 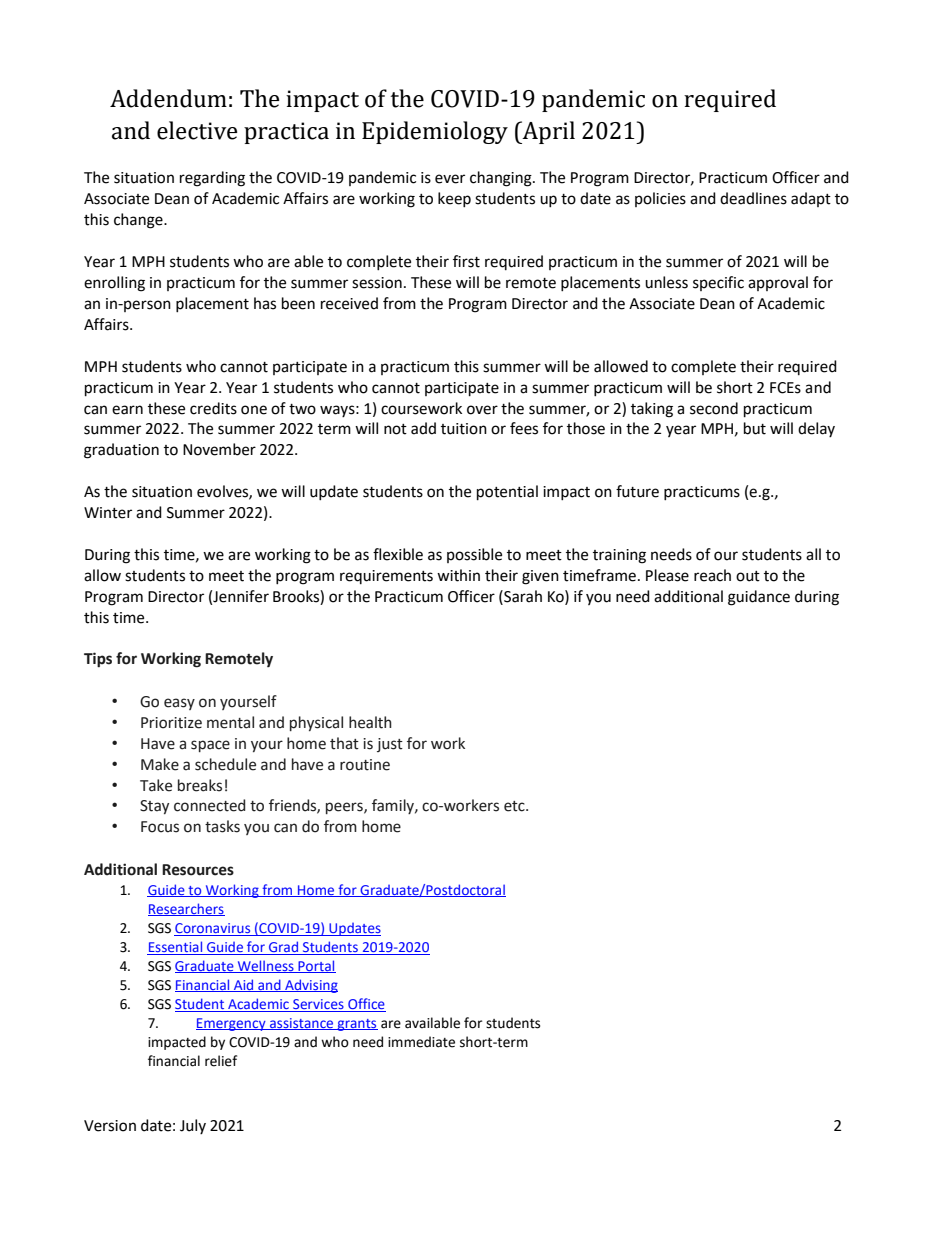 I want to click on immediate, so click(x=421, y=1042).
